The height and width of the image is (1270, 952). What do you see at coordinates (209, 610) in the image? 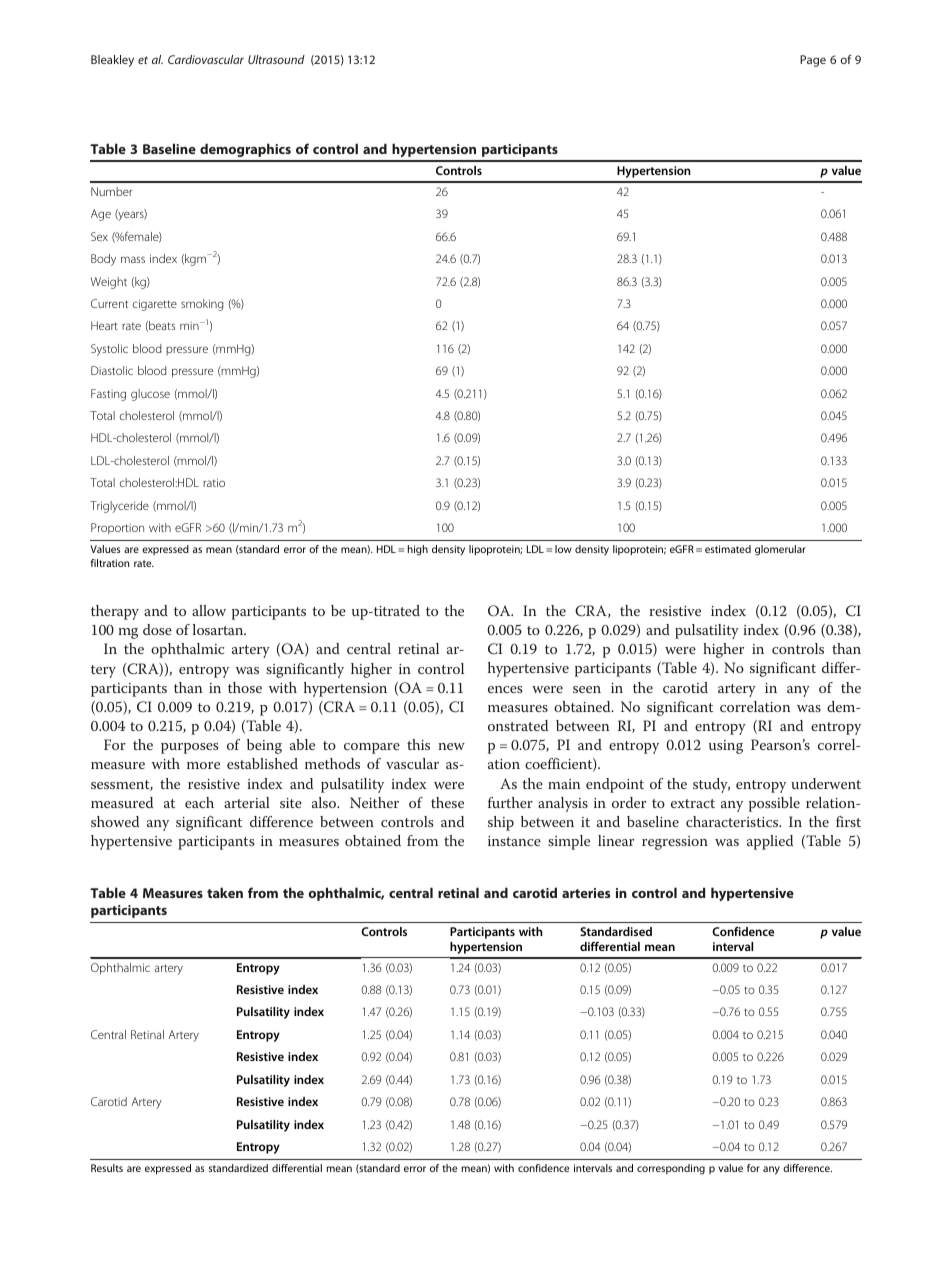
I see `allow` at bounding box center [209, 610].
